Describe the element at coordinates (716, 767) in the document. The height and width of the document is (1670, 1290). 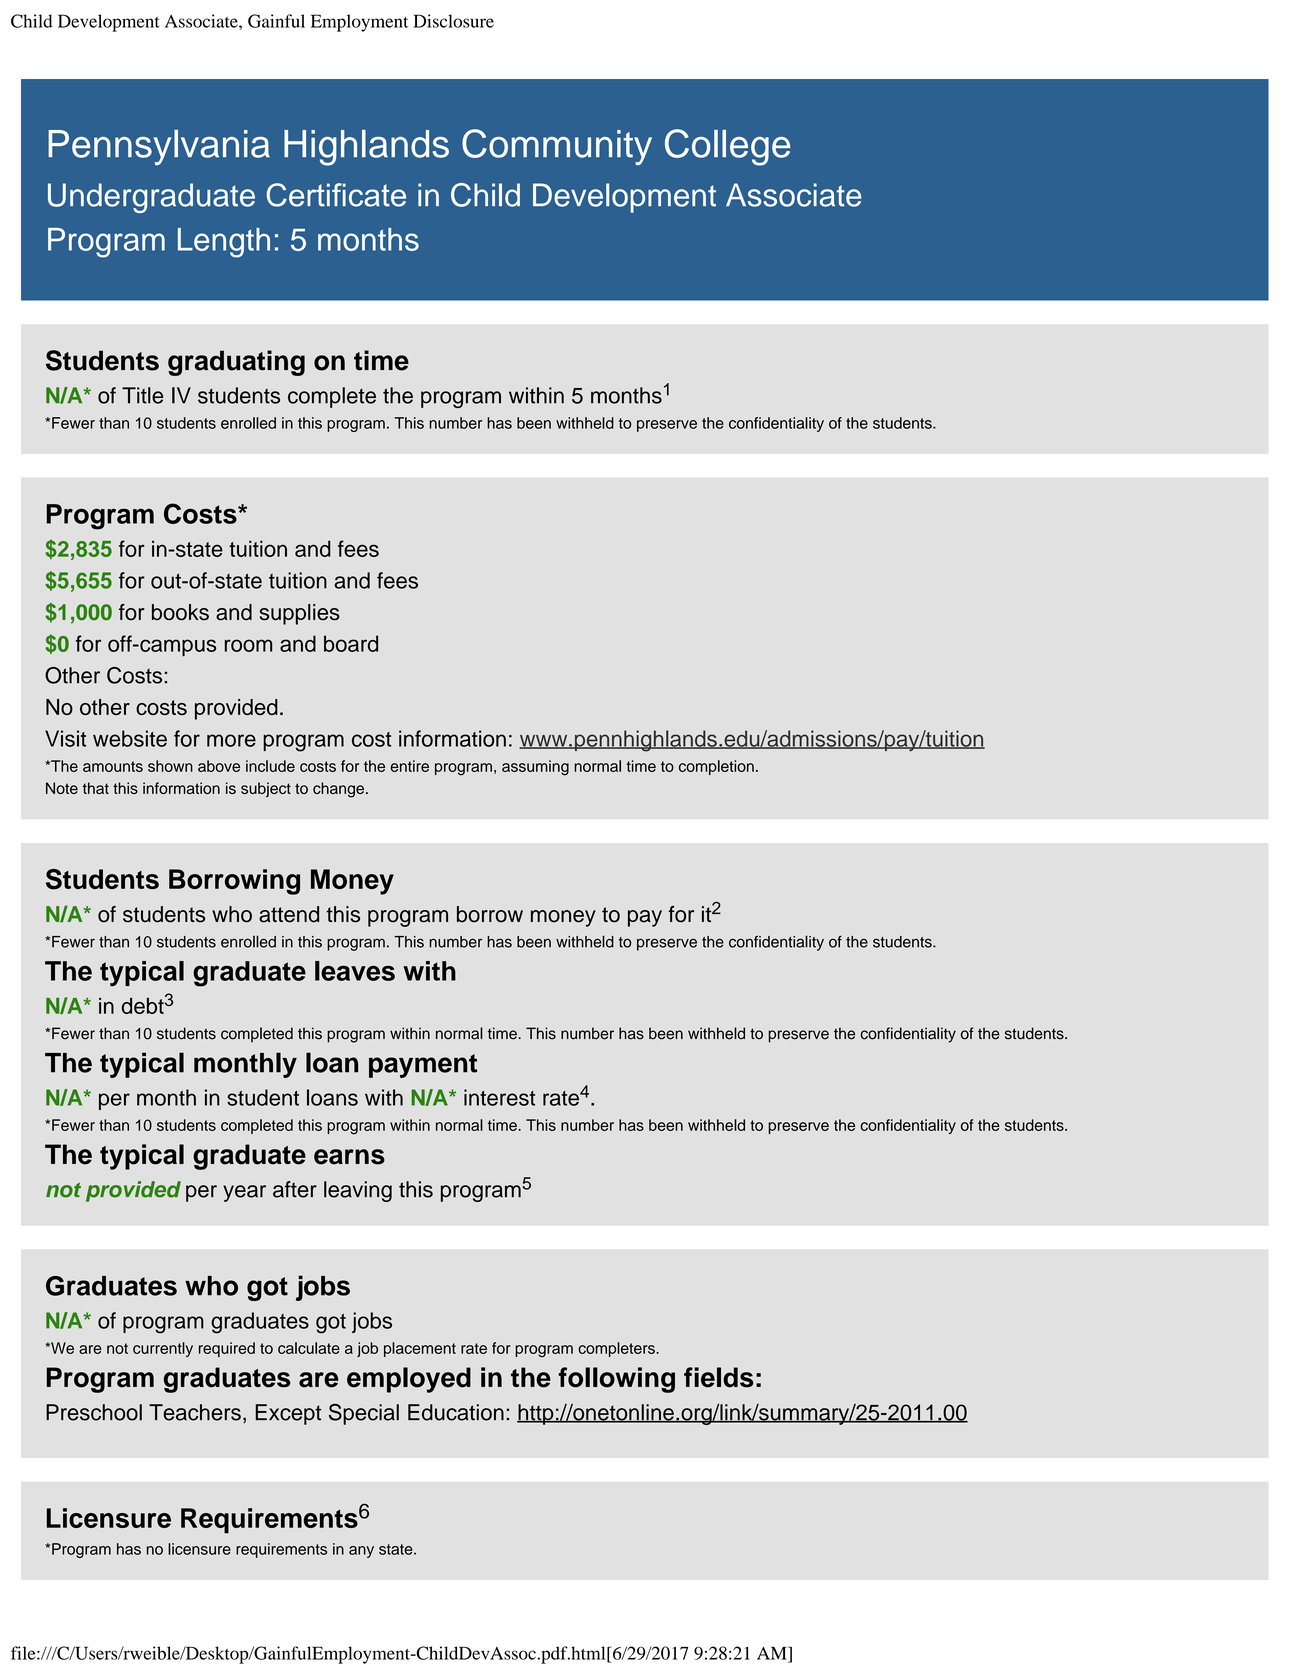
I see `completion` at that location.
